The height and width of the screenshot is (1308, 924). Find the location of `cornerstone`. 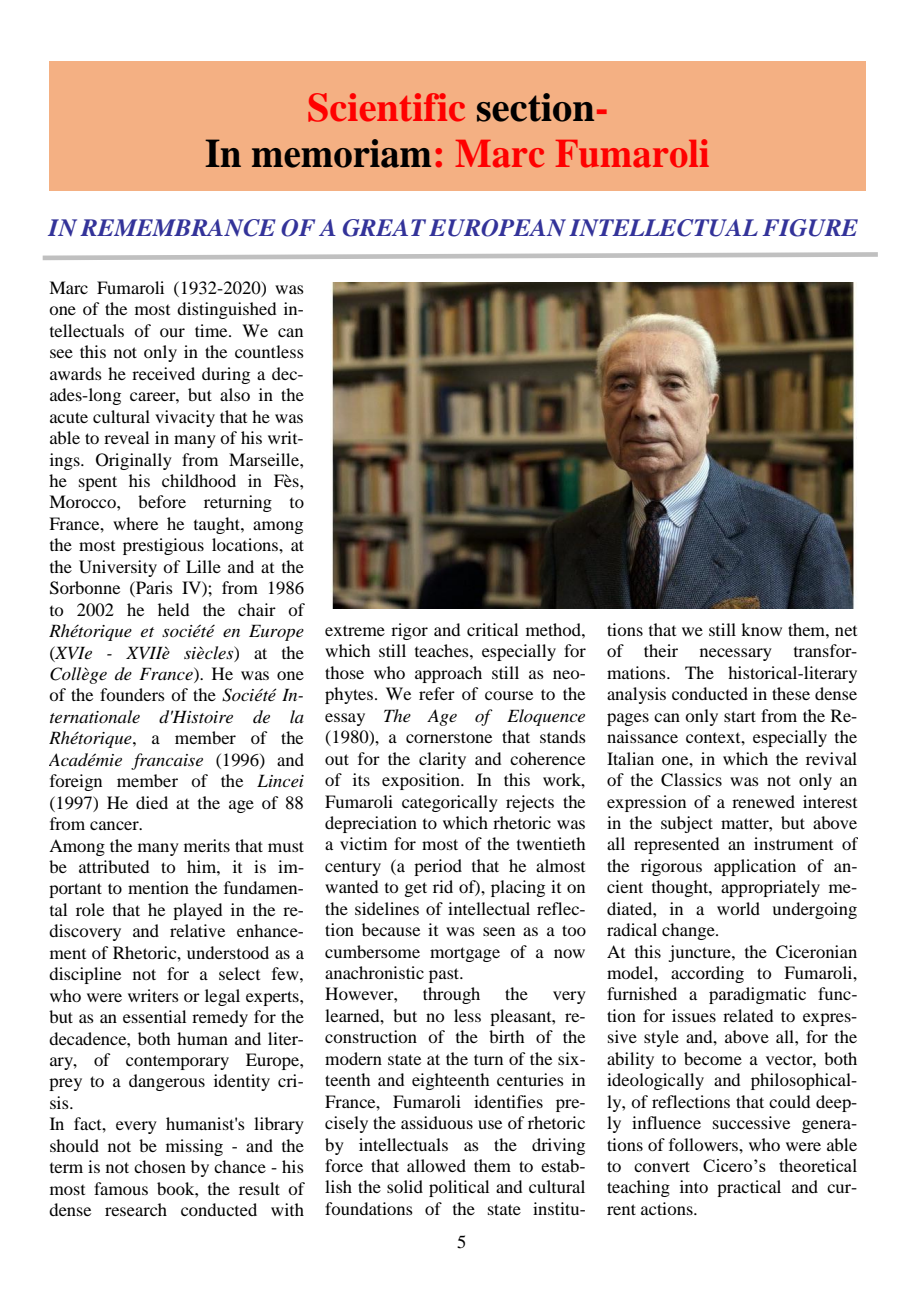

cornerstone is located at coordinates (449, 737).
